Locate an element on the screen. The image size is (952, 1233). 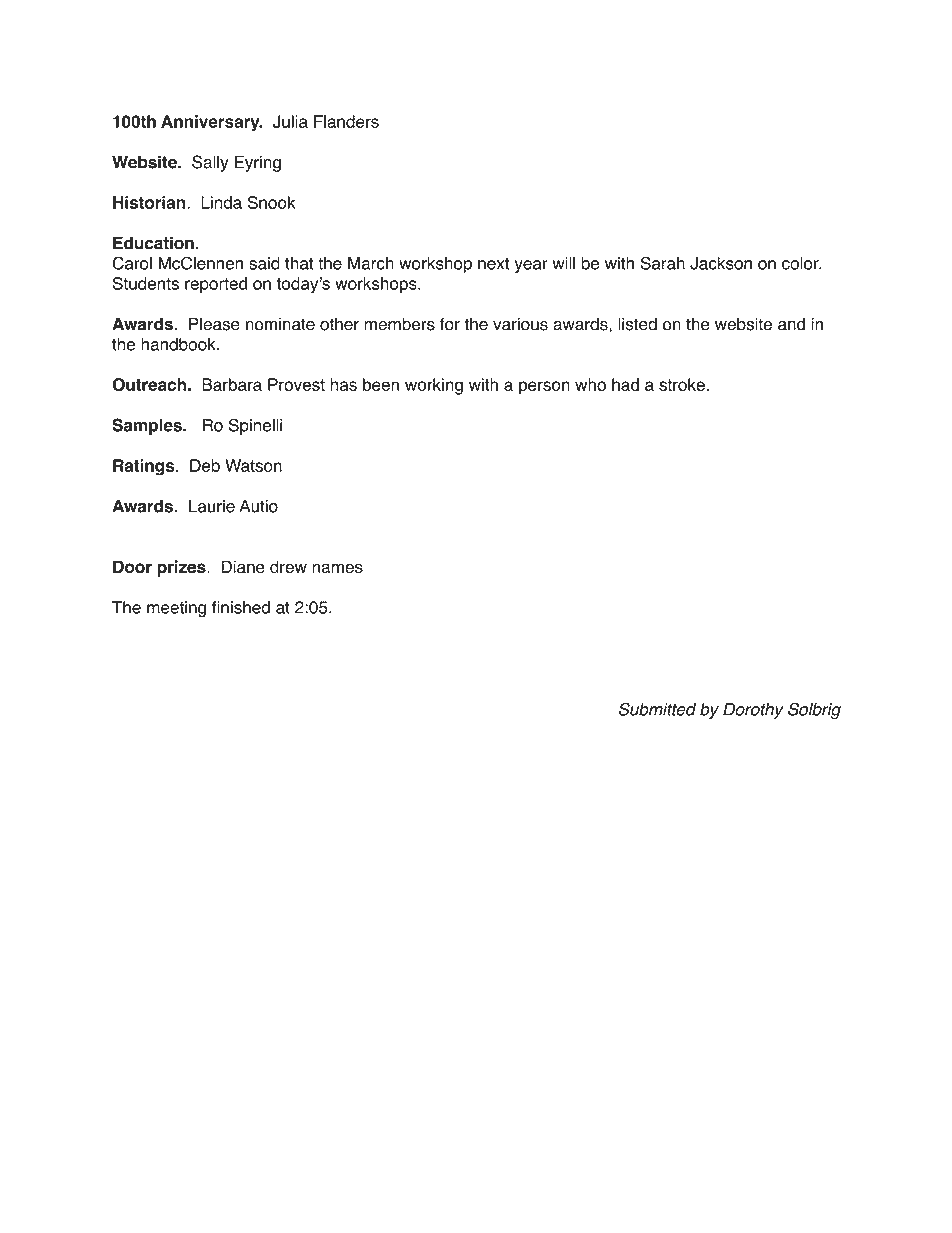
Flanders is located at coordinates (346, 121).
